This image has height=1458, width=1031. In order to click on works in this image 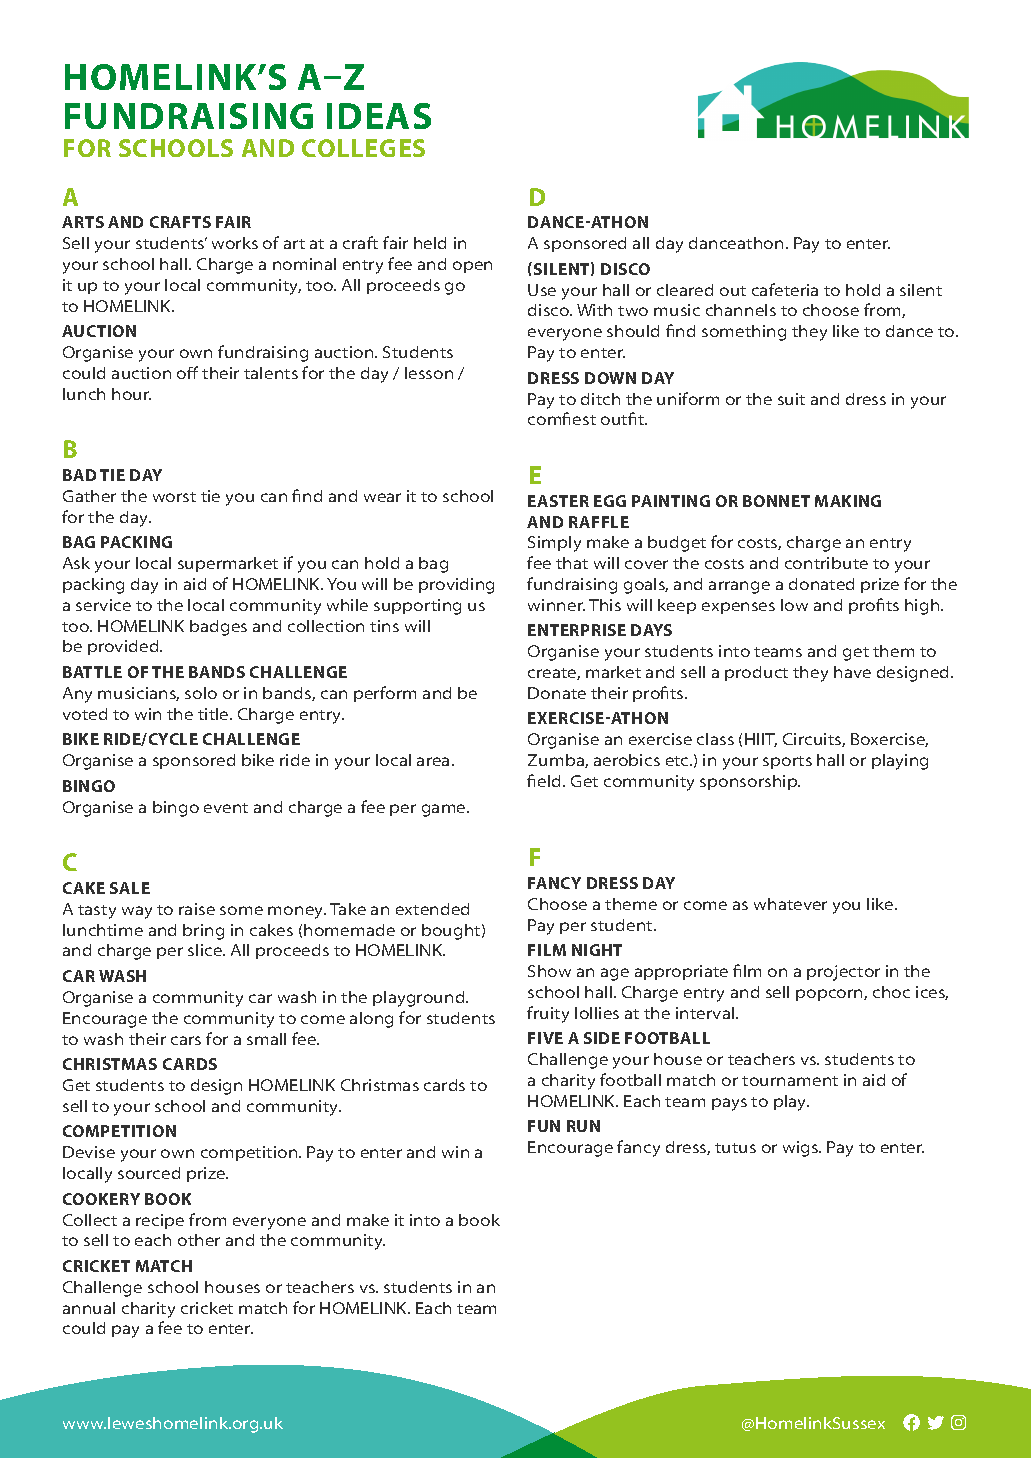, I will do `click(235, 243)`.
